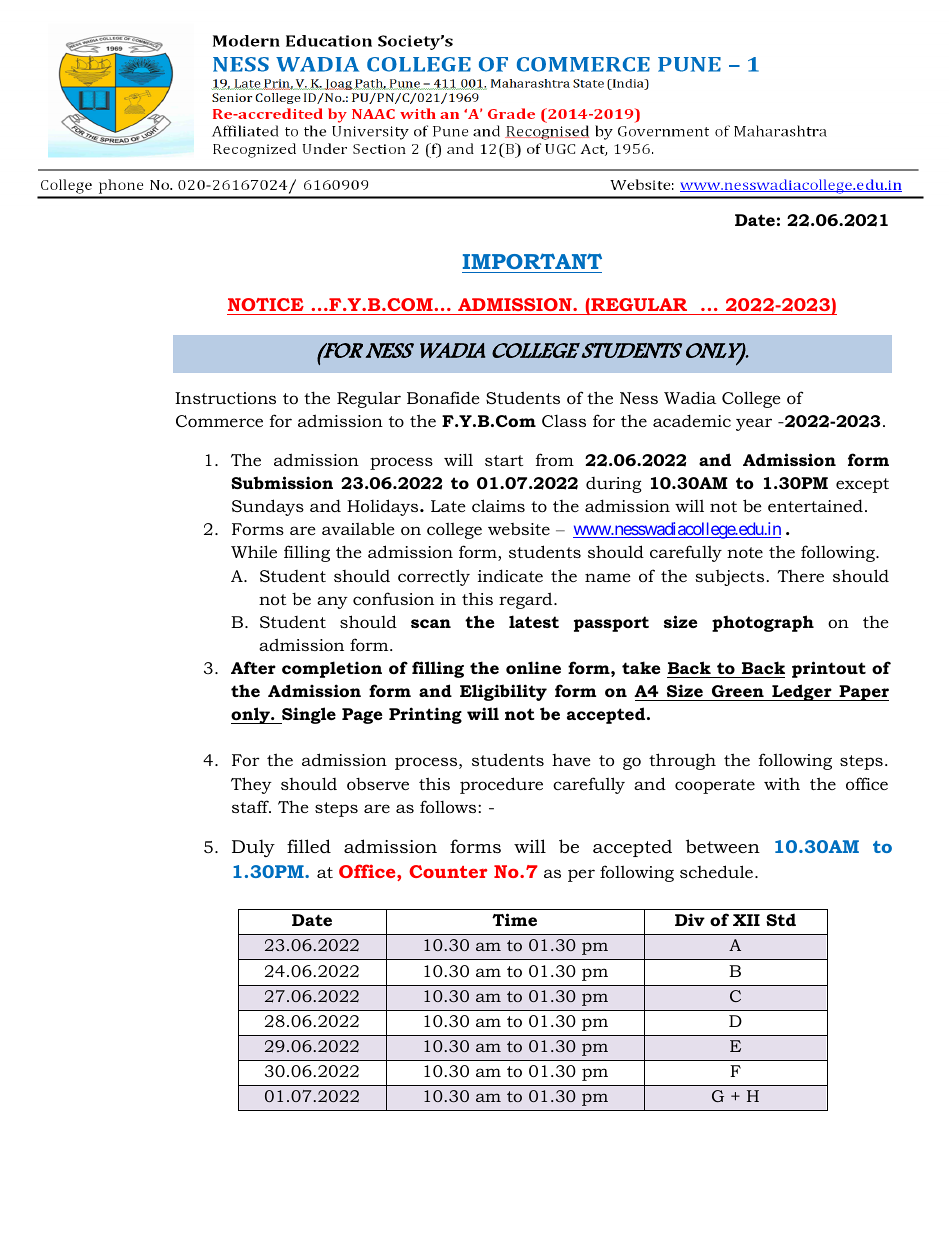  I want to click on Single, so click(308, 715).
